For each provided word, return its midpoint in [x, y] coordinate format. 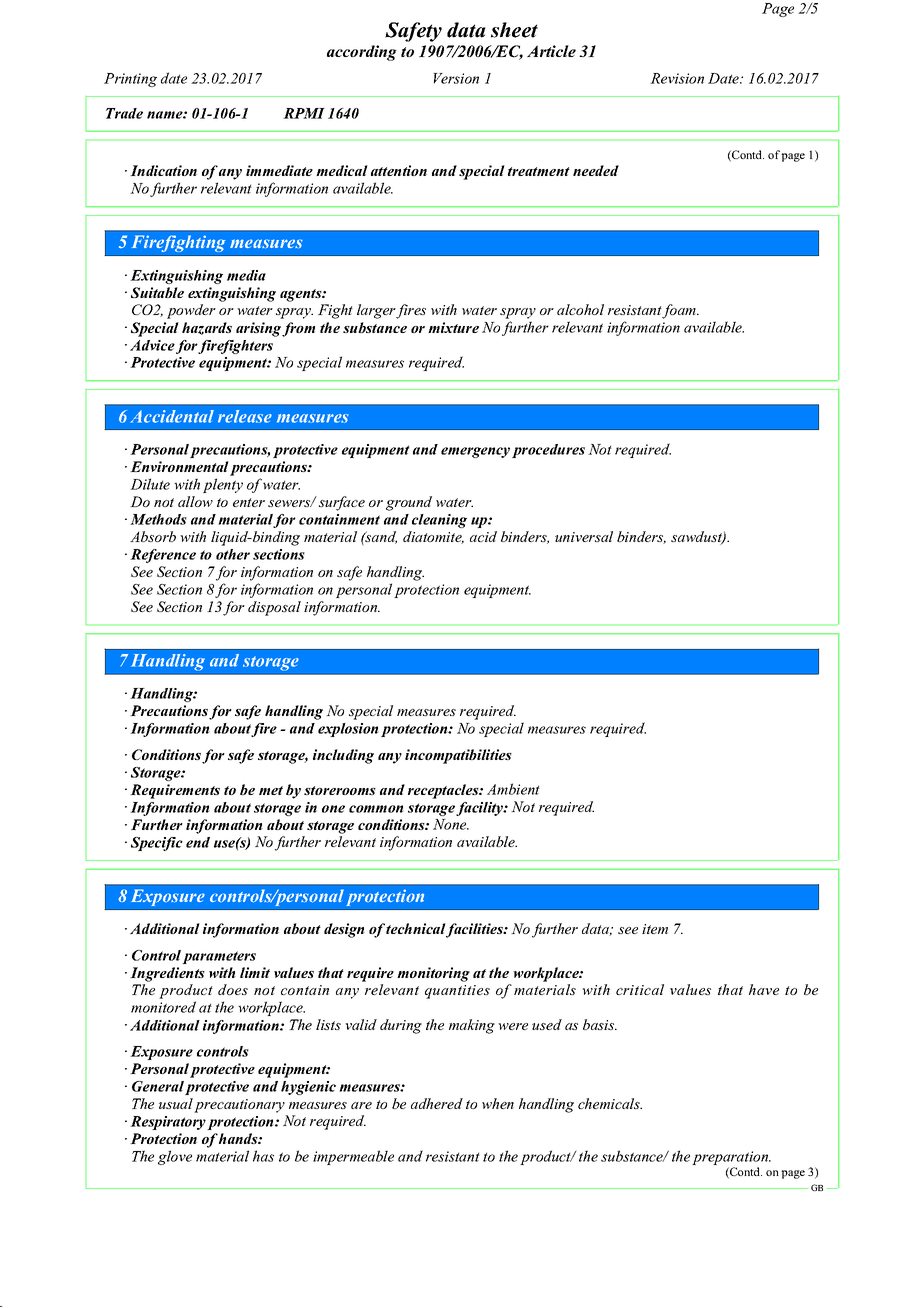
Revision [677, 78]
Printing [130, 80]
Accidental [172, 416]
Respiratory [168, 1123]
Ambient [513, 789]
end [198, 842]
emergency [475, 452]
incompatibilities [458, 756]
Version [456, 78]
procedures [548, 451]
